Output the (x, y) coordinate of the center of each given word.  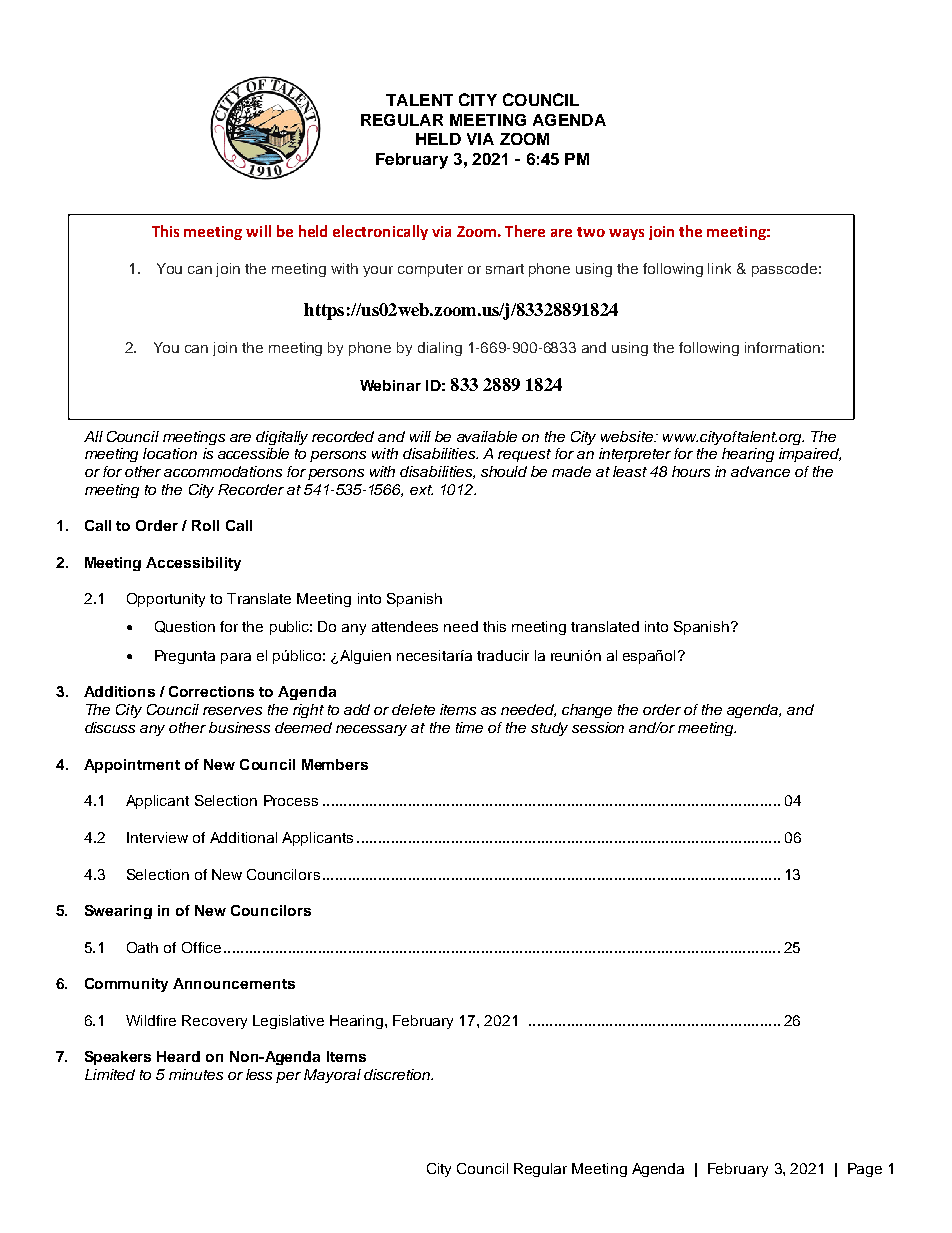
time (469, 727)
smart (505, 269)
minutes (196, 1074)
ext (421, 490)
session (598, 727)
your (378, 271)
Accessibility (193, 564)
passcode (784, 270)
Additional (243, 837)
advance (760, 471)
